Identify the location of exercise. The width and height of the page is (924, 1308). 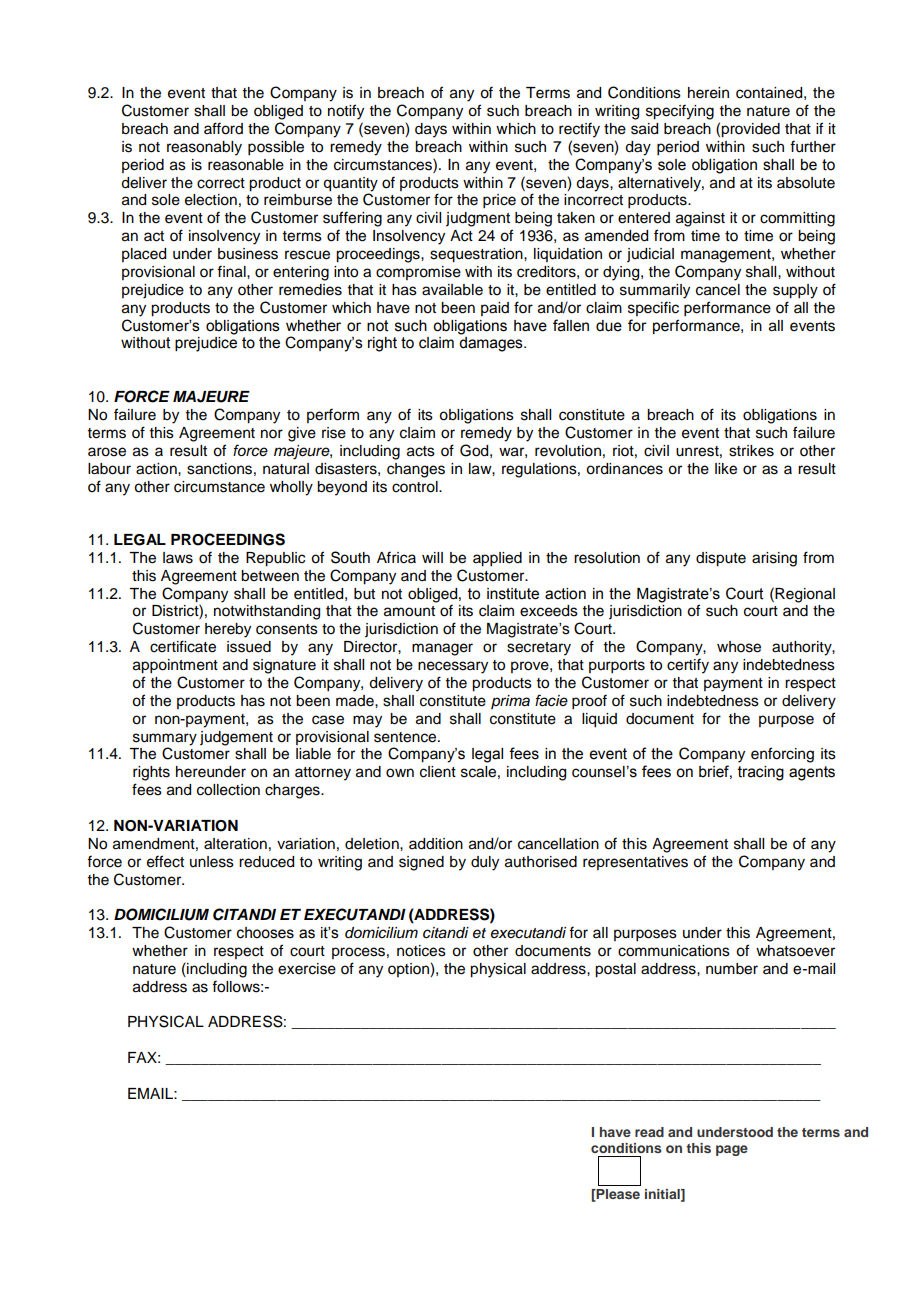
(307, 969).
